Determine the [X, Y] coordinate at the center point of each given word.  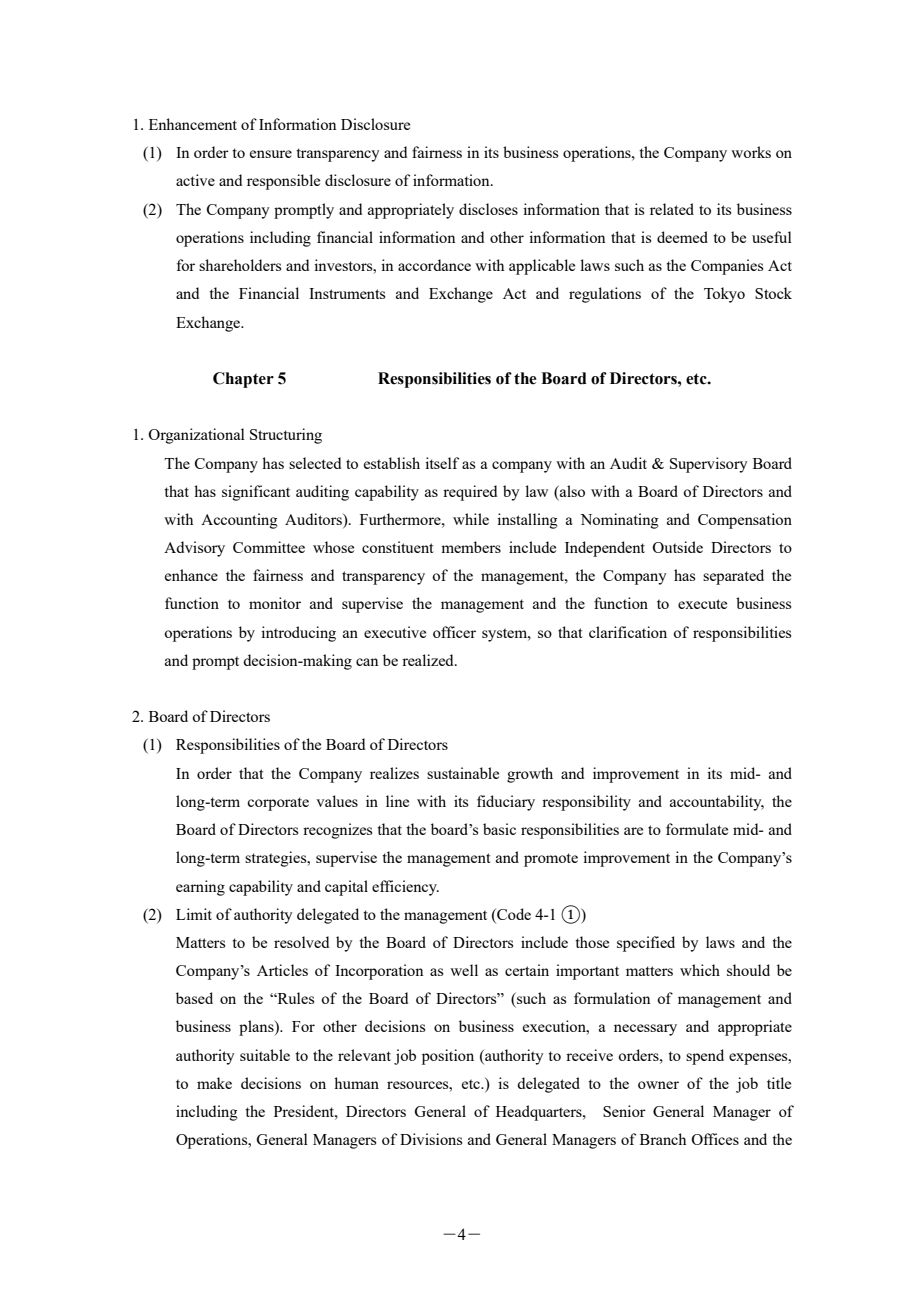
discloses [488, 209]
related [672, 209]
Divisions [431, 1139]
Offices [715, 1139]
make [214, 1083]
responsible [283, 182]
